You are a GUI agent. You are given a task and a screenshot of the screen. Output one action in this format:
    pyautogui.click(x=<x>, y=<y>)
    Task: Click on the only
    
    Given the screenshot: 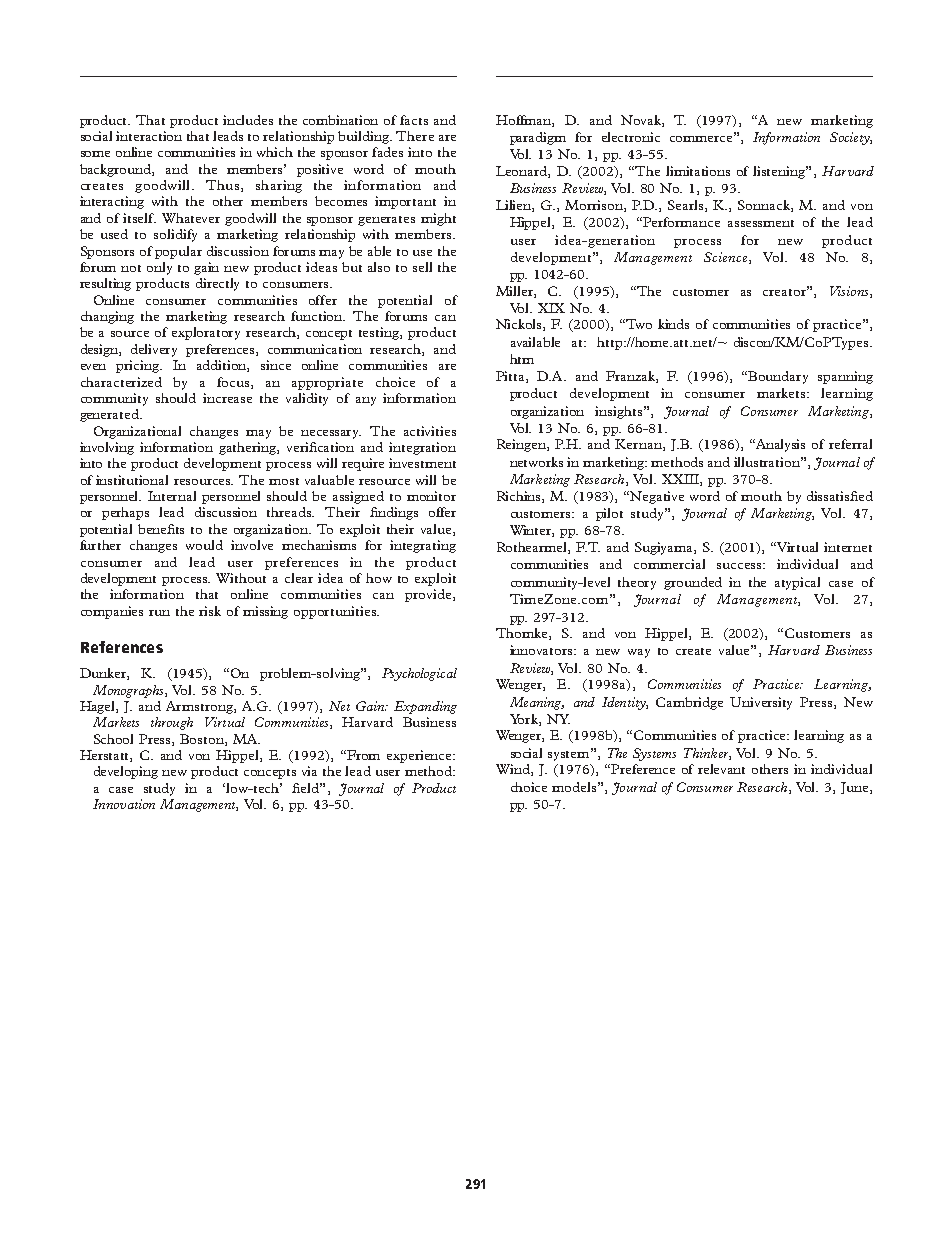 What is the action you would take?
    pyautogui.click(x=159, y=268)
